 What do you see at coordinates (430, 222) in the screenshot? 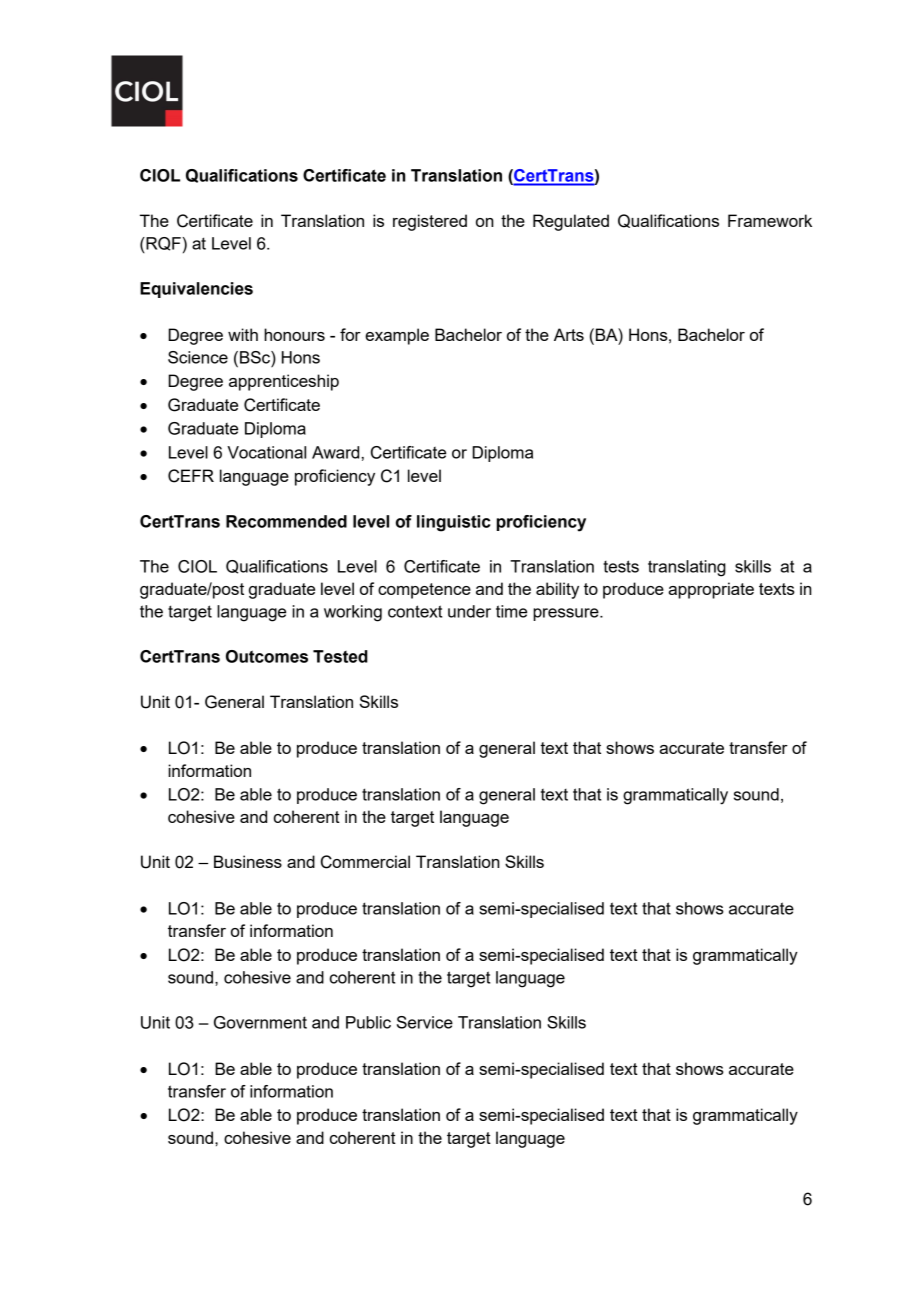
I see `registered` at bounding box center [430, 222].
